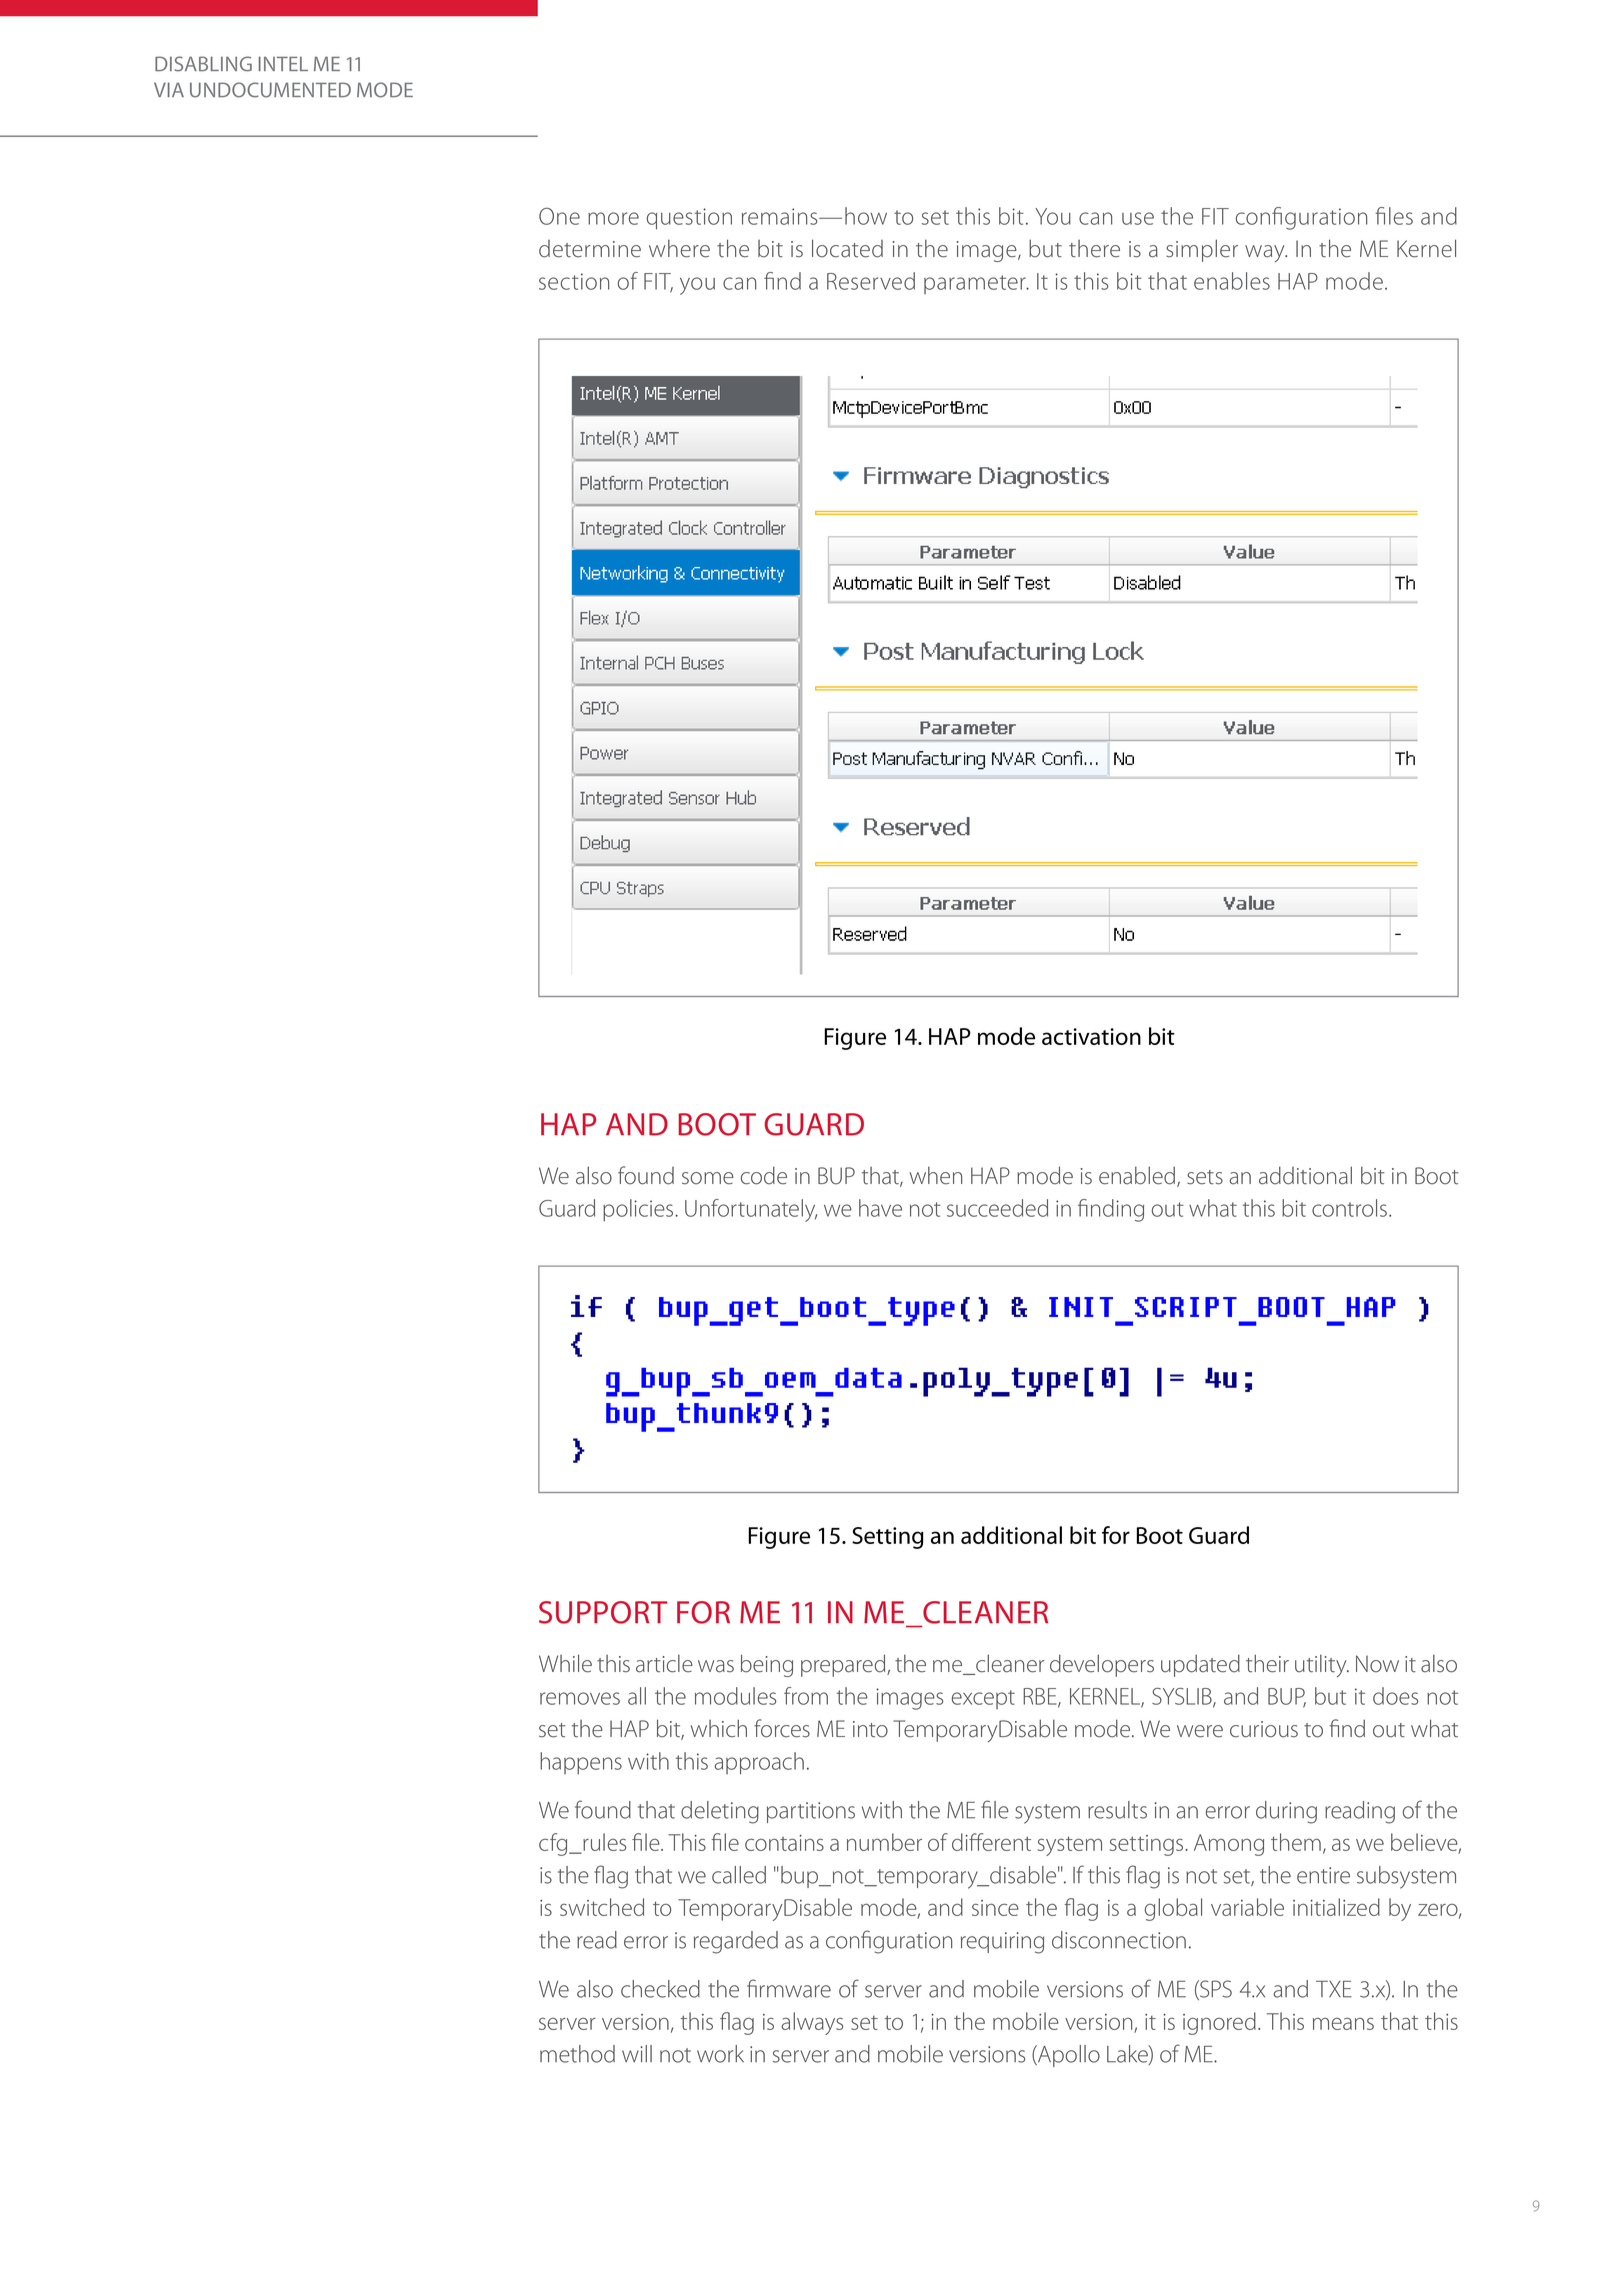  Describe the element at coordinates (1205, 1177) in the document. I see `sets` at that location.
